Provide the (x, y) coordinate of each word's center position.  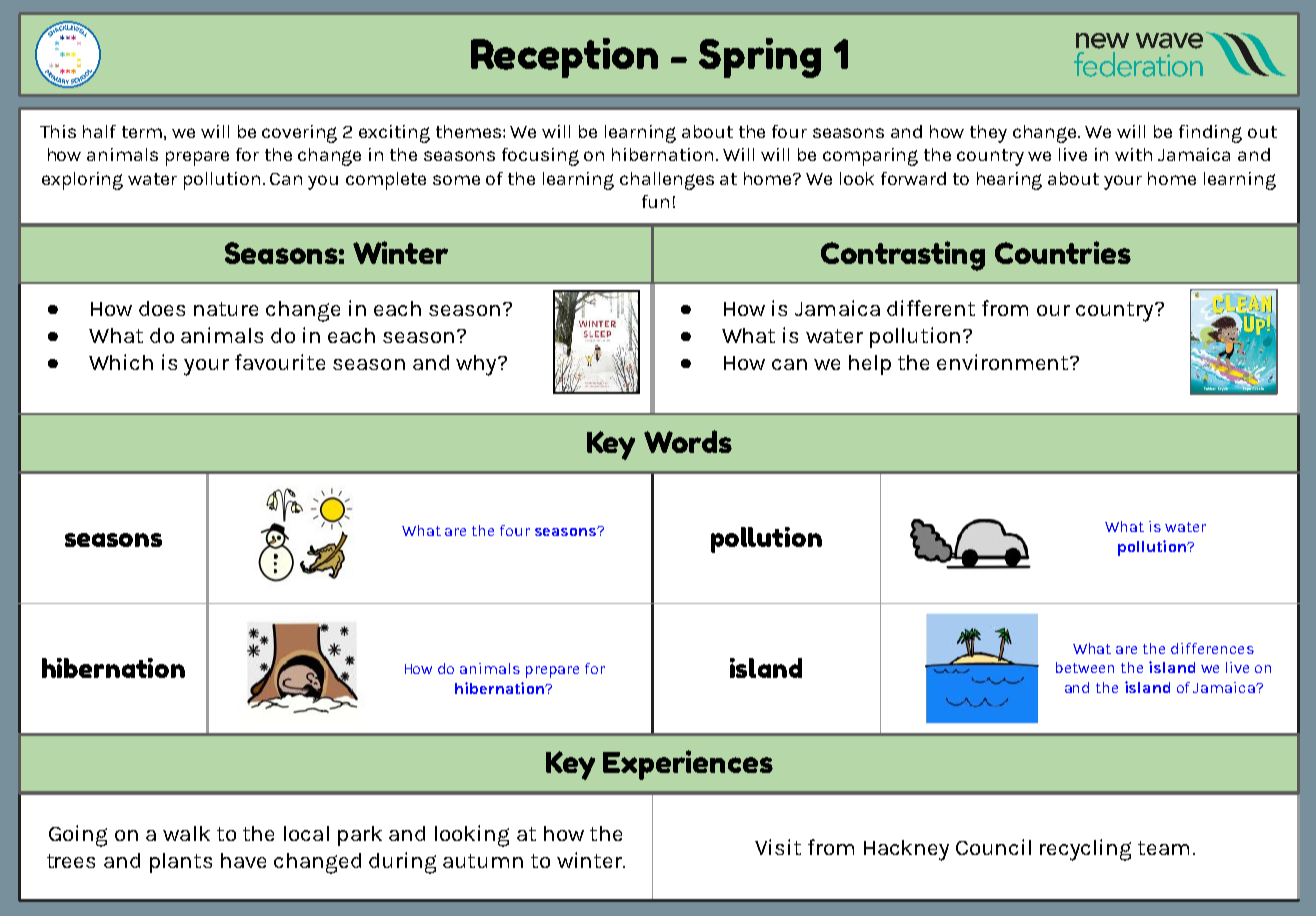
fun (655, 201)
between (1085, 667)
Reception (564, 58)
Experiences (688, 765)
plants (181, 863)
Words (688, 441)
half (99, 131)
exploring (82, 181)
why (477, 365)
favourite (280, 362)
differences (1212, 648)
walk (186, 833)
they (988, 134)
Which (121, 362)
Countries (1063, 252)
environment (1004, 362)
